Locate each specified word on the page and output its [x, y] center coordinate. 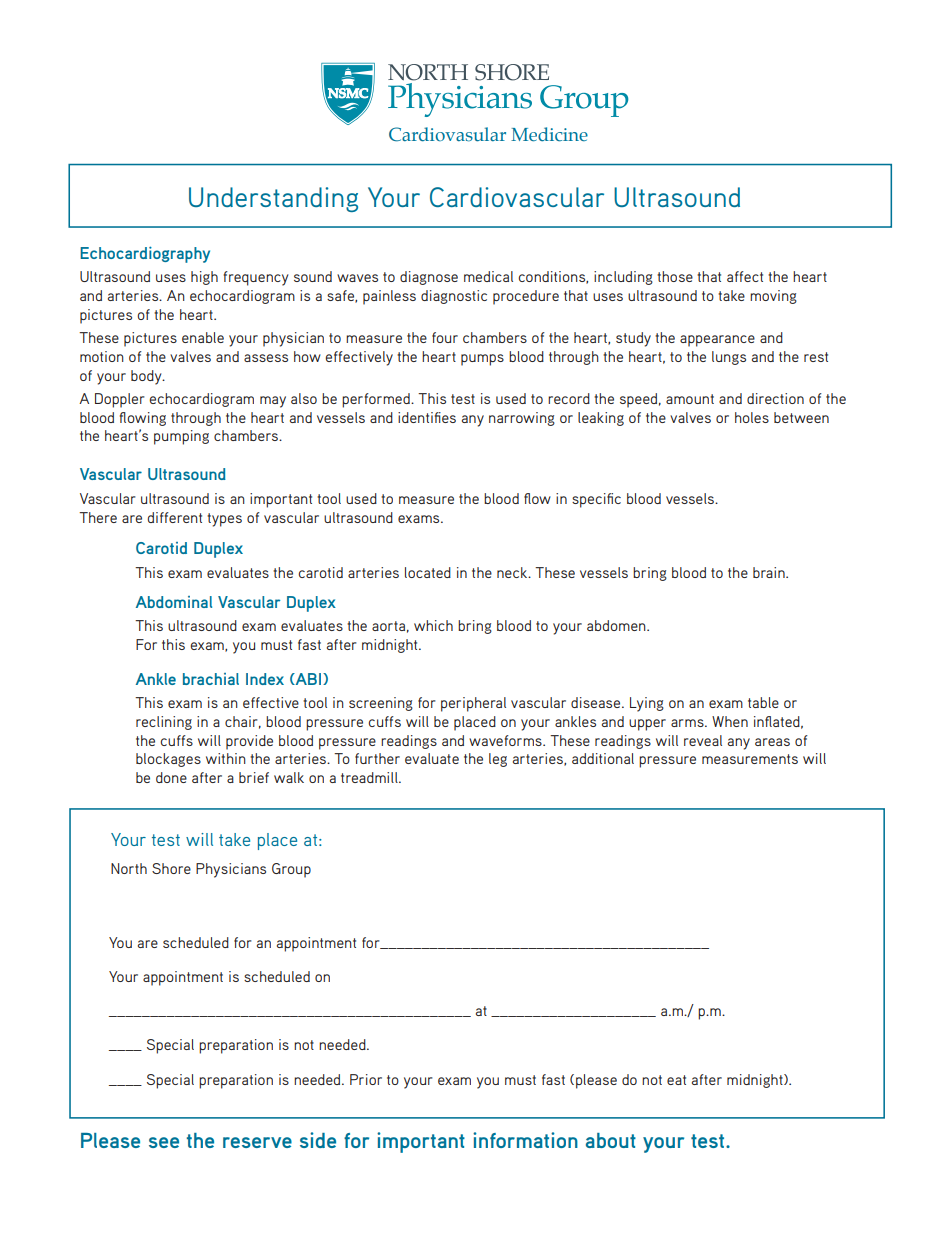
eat [676, 1080]
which [433, 625]
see [164, 1142]
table [763, 702]
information [525, 1140]
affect [745, 276]
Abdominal [174, 602]
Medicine [549, 134]
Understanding [273, 199]
